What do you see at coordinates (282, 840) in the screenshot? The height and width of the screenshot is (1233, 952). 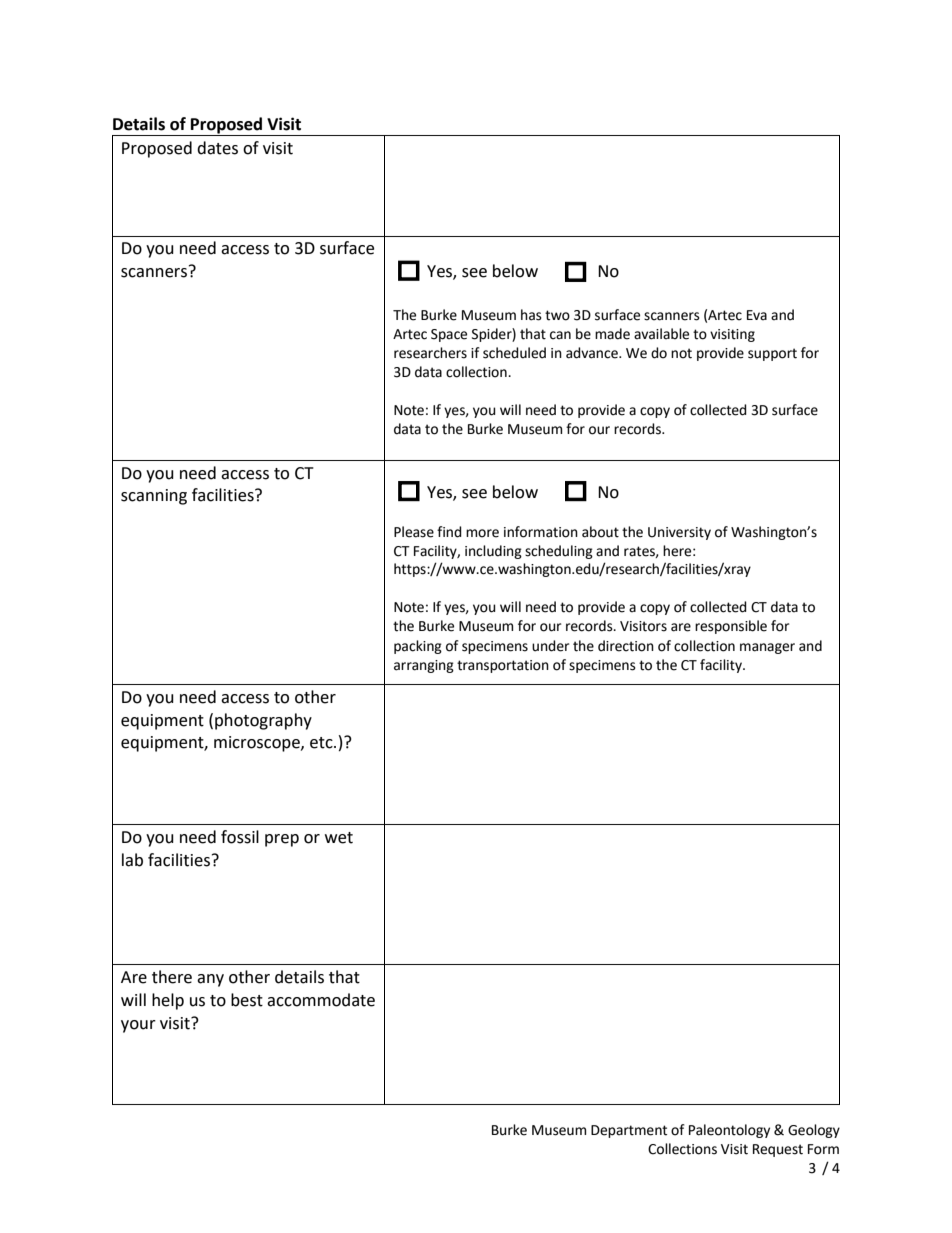 I see `prep` at bounding box center [282, 840].
